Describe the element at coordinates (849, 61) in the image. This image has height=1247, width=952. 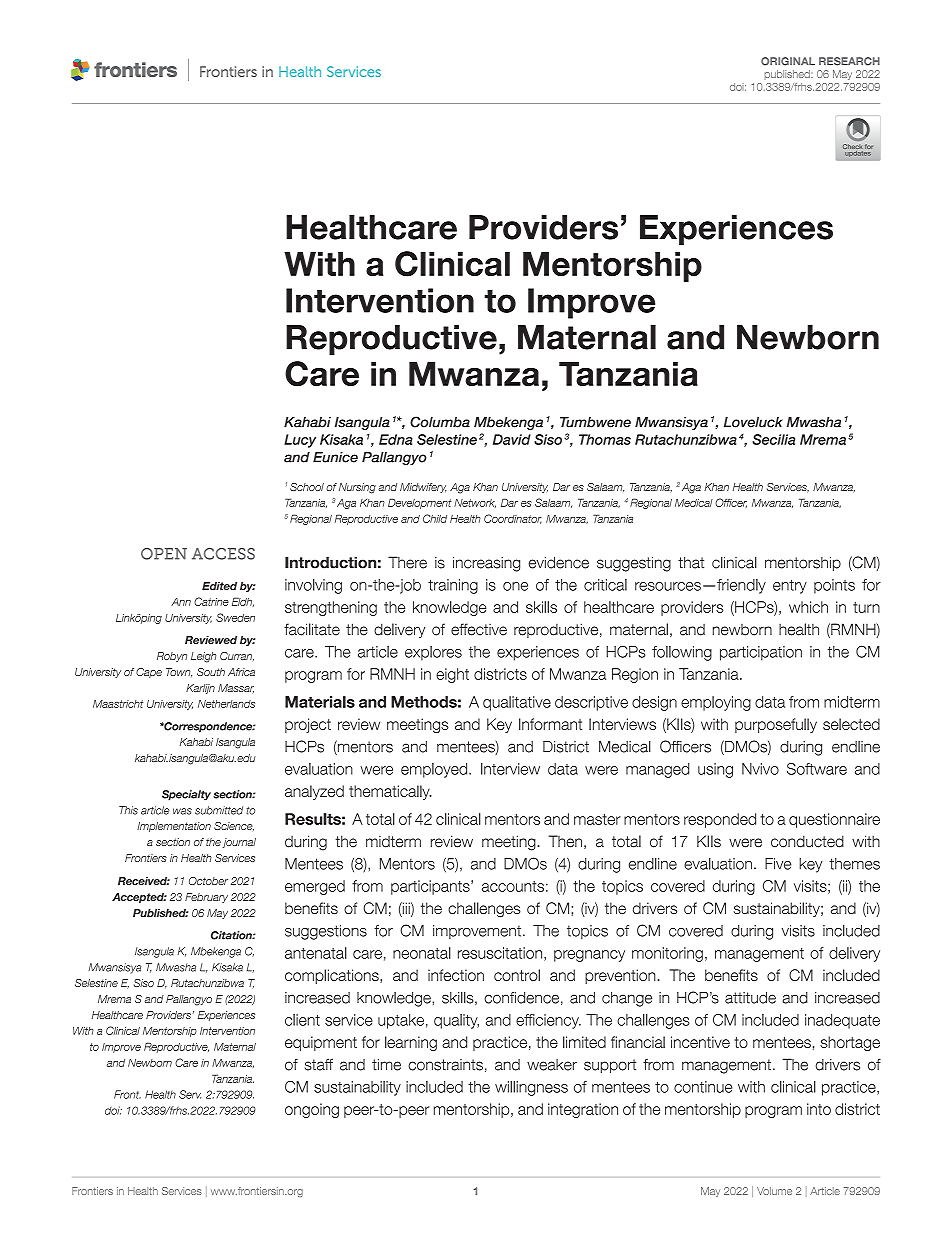
I see `RESEARCH` at that location.
